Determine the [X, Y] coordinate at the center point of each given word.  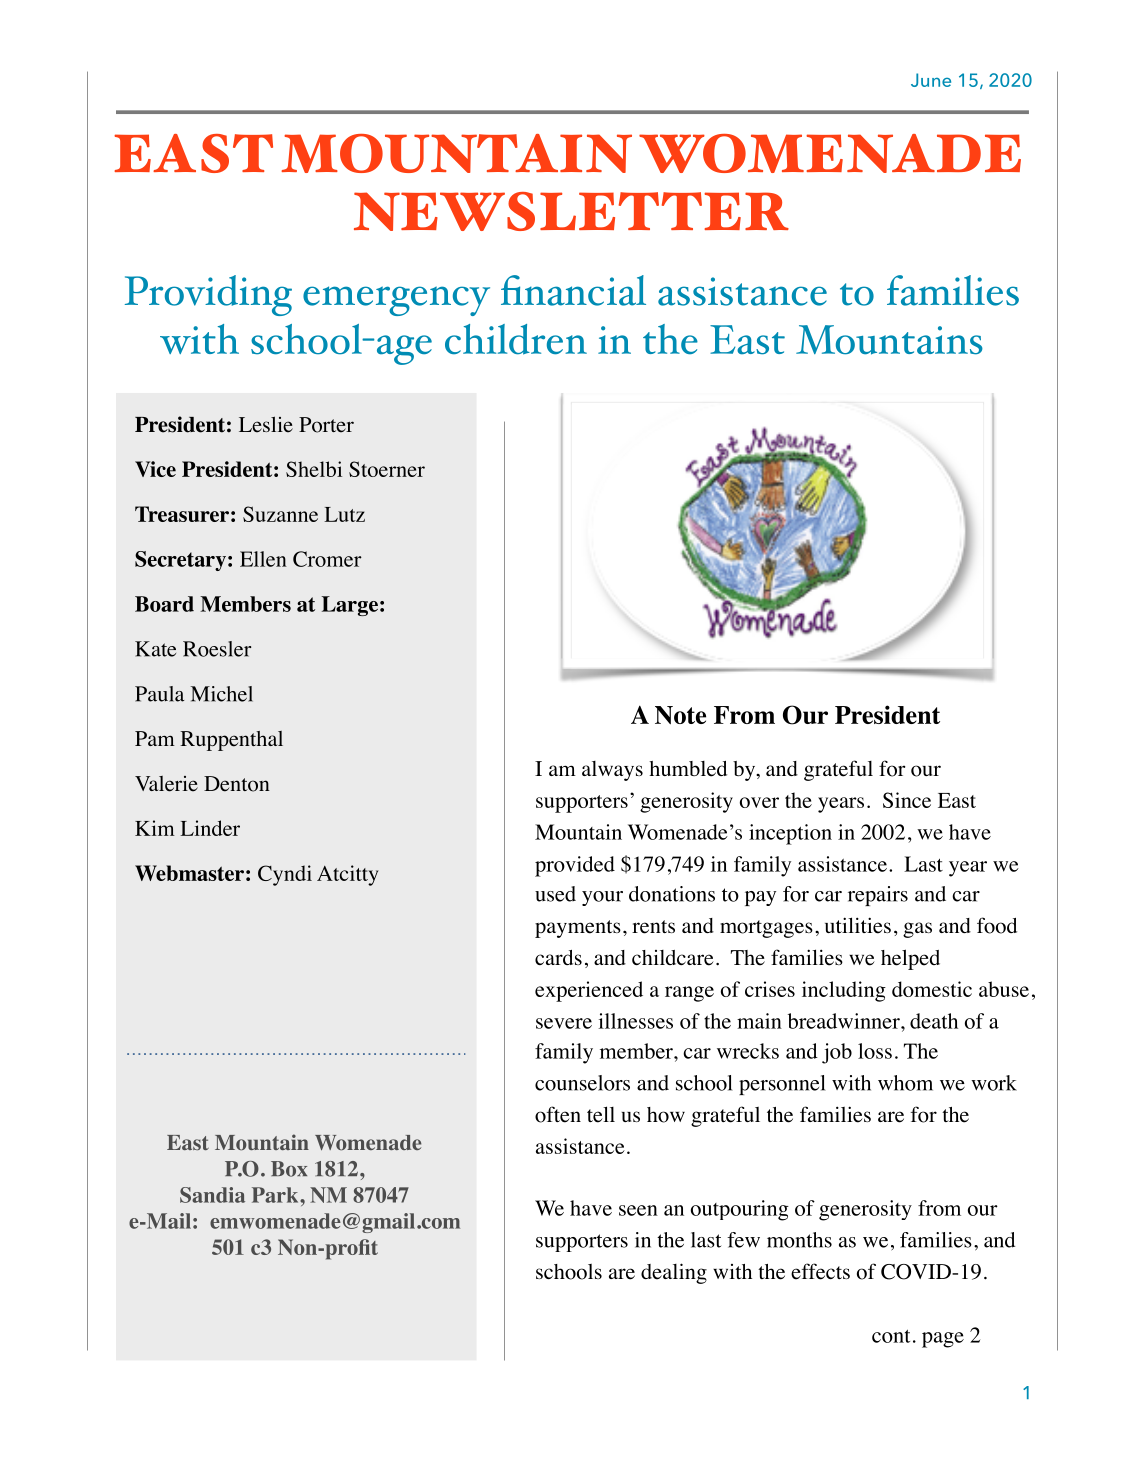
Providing [208, 295]
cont [891, 1336]
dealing [674, 1273]
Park [276, 1195]
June [931, 80]
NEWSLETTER [571, 211]
